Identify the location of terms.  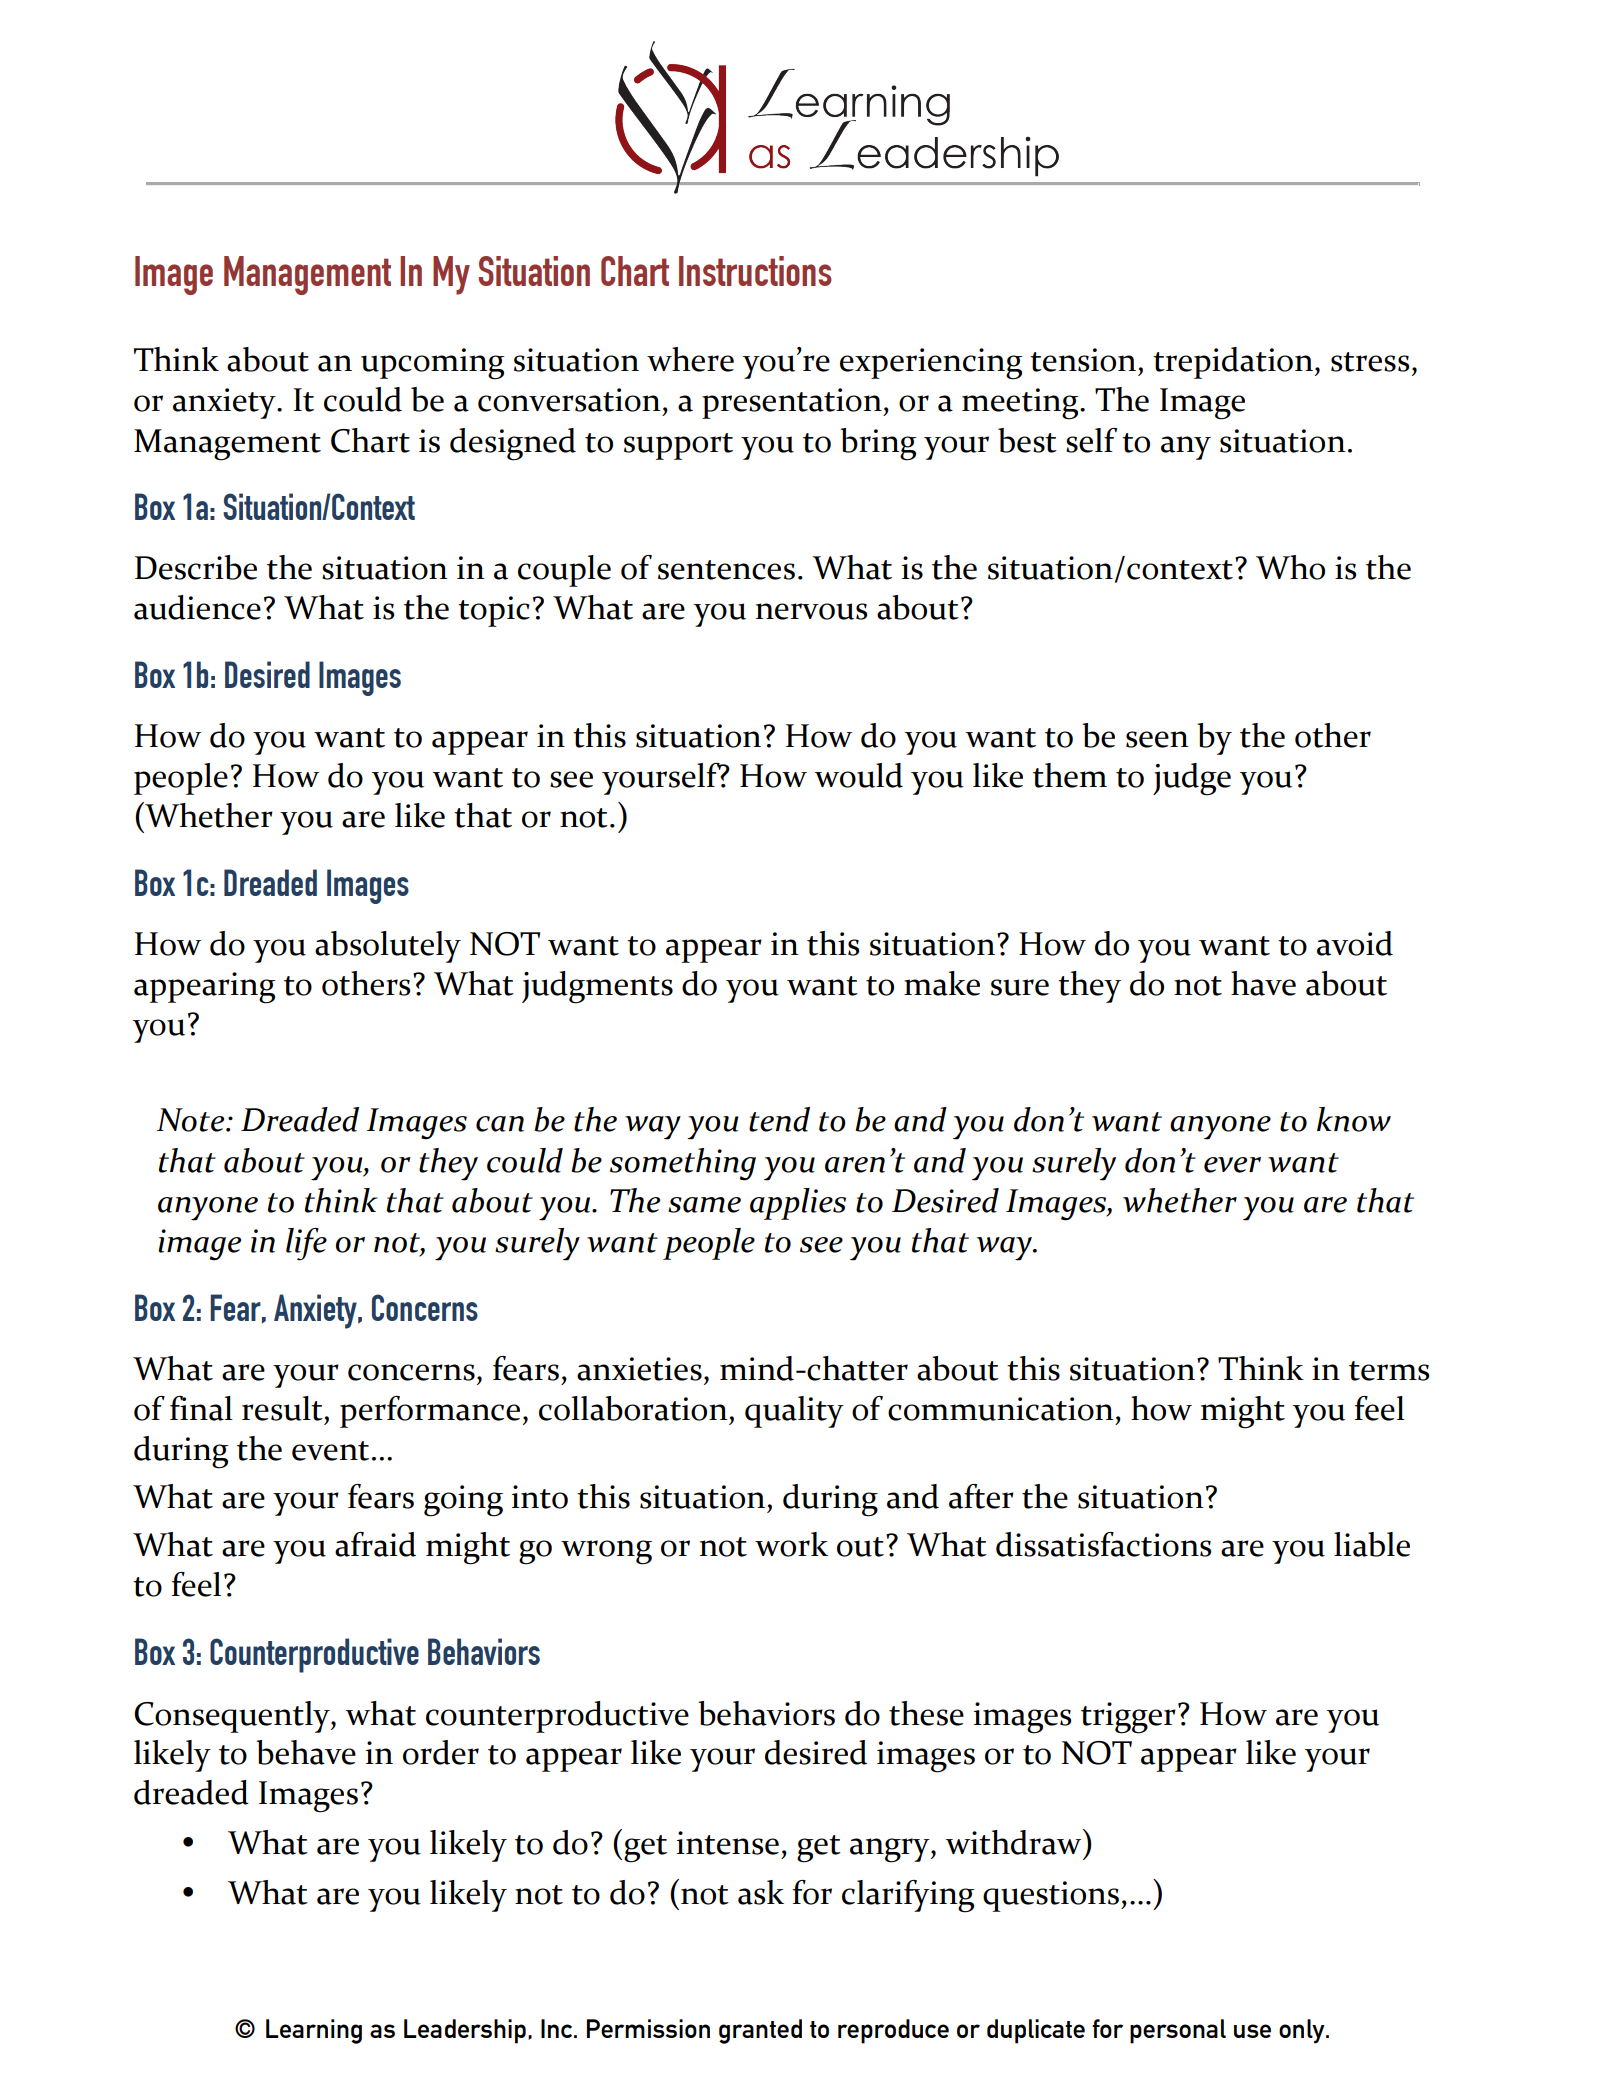
(1389, 1371).
